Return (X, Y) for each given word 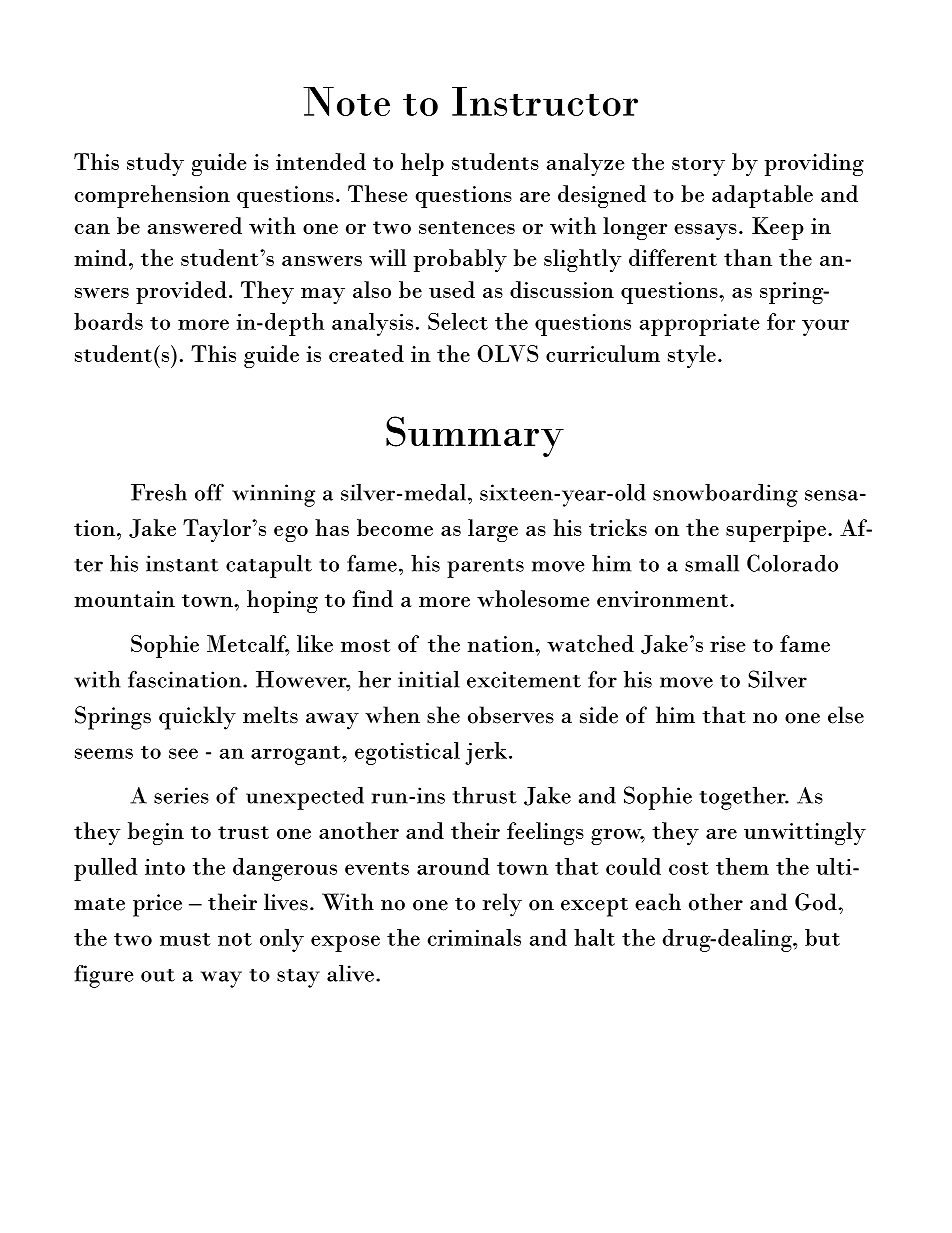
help (422, 164)
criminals (474, 937)
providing (814, 164)
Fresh (159, 492)
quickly (197, 718)
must (185, 939)
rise (728, 644)
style (692, 356)
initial (429, 679)
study (155, 164)
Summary (475, 436)
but (822, 937)
